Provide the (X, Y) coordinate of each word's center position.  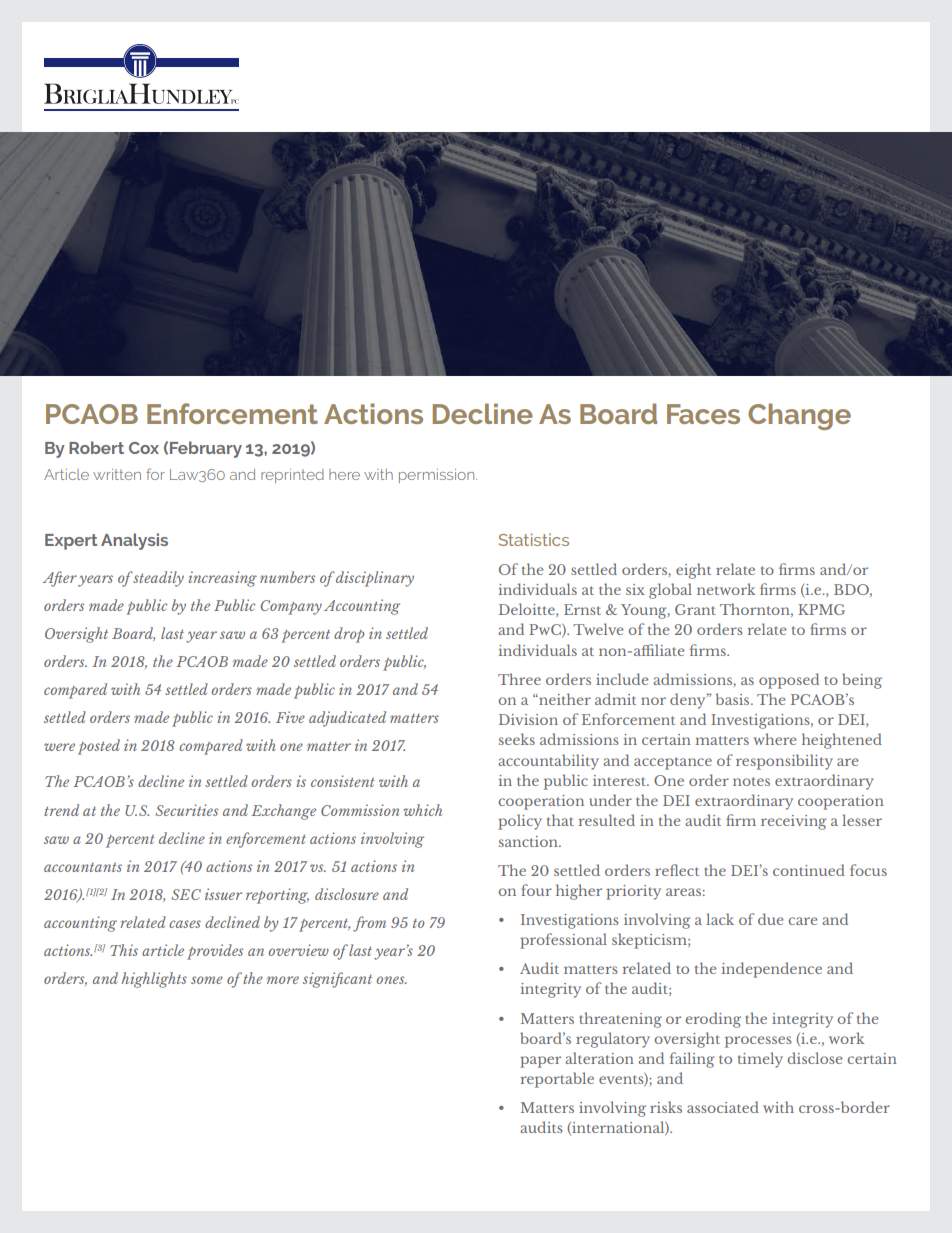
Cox (144, 448)
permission (438, 476)
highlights (154, 980)
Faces (703, 414)
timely (760, 1060)
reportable (557, 1080)
